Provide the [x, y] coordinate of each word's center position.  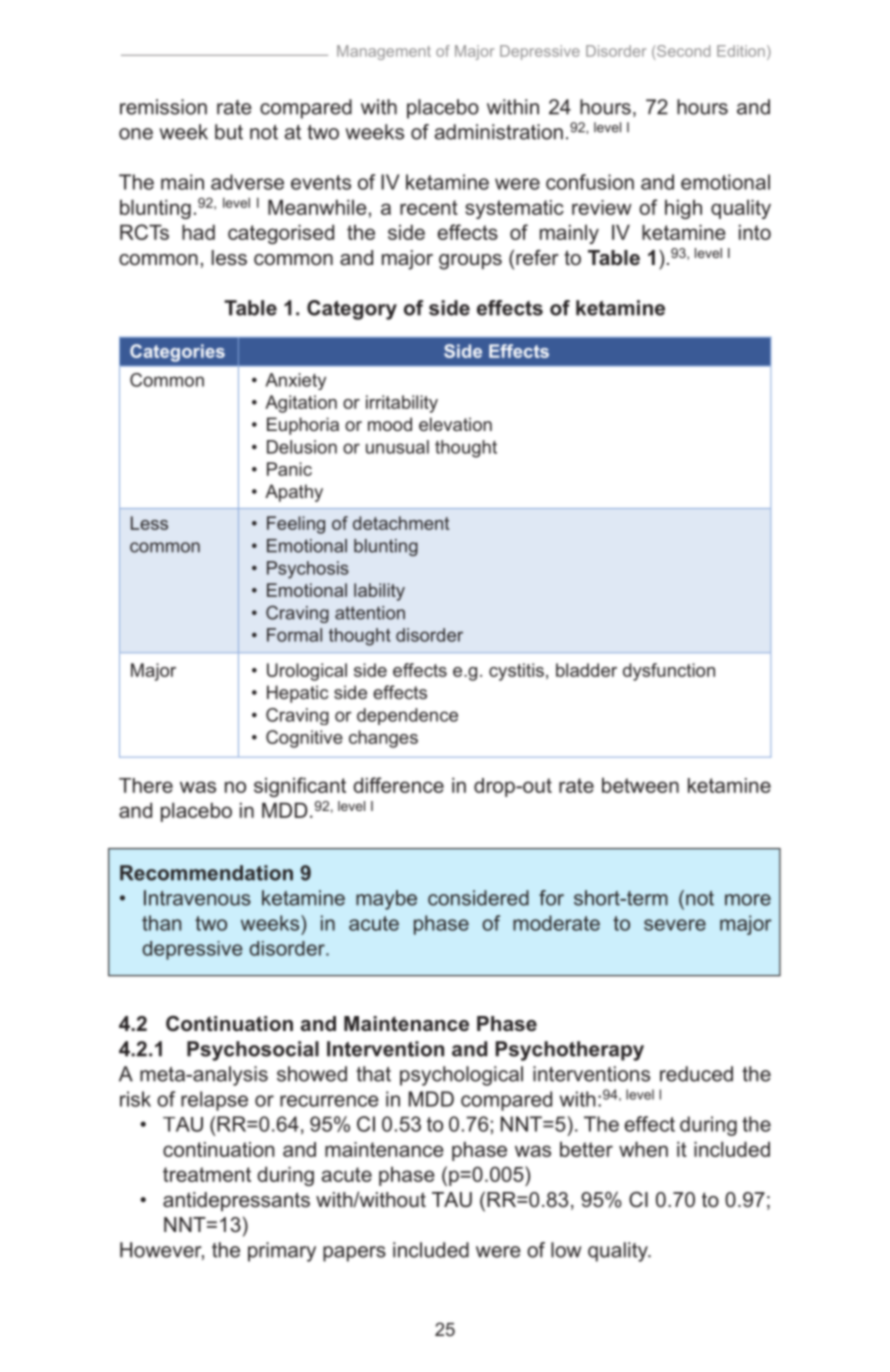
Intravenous [197, 898]
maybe [386, 900]
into [755, 232]
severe [675, 925]
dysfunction [669, 672]
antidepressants [236, 1201]
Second [682, 51]
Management [384, 52]
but [229, 132]
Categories [177, 353]
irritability [402, 404]
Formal [294, 635]
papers [354, 1254]
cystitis [516, 672]
